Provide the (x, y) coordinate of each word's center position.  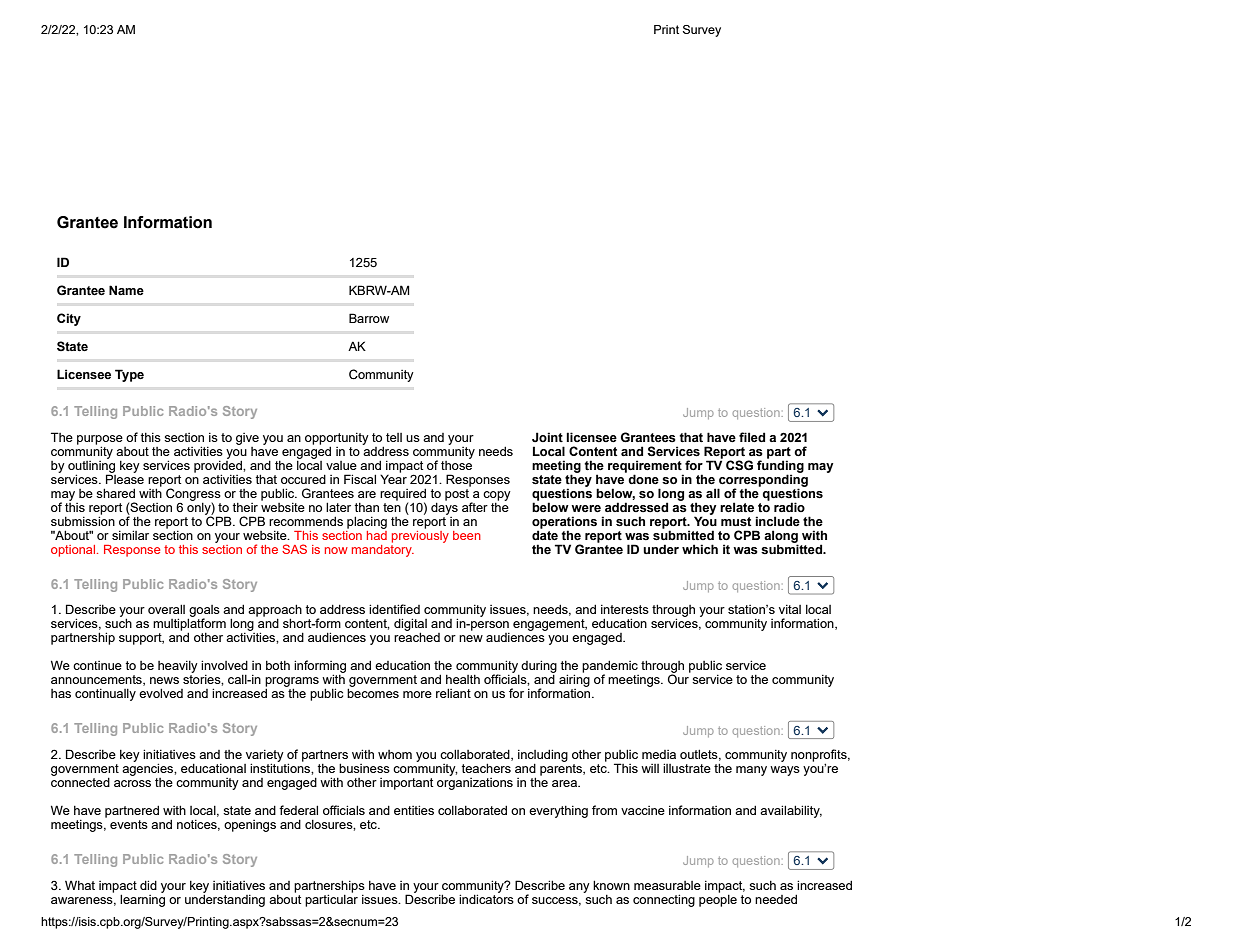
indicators (486, 898)
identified (394, 609)
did (148, 885)
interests (625, 609)
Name (126, 290)
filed (752, 437)
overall (166, 609)
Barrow (369, 318)
